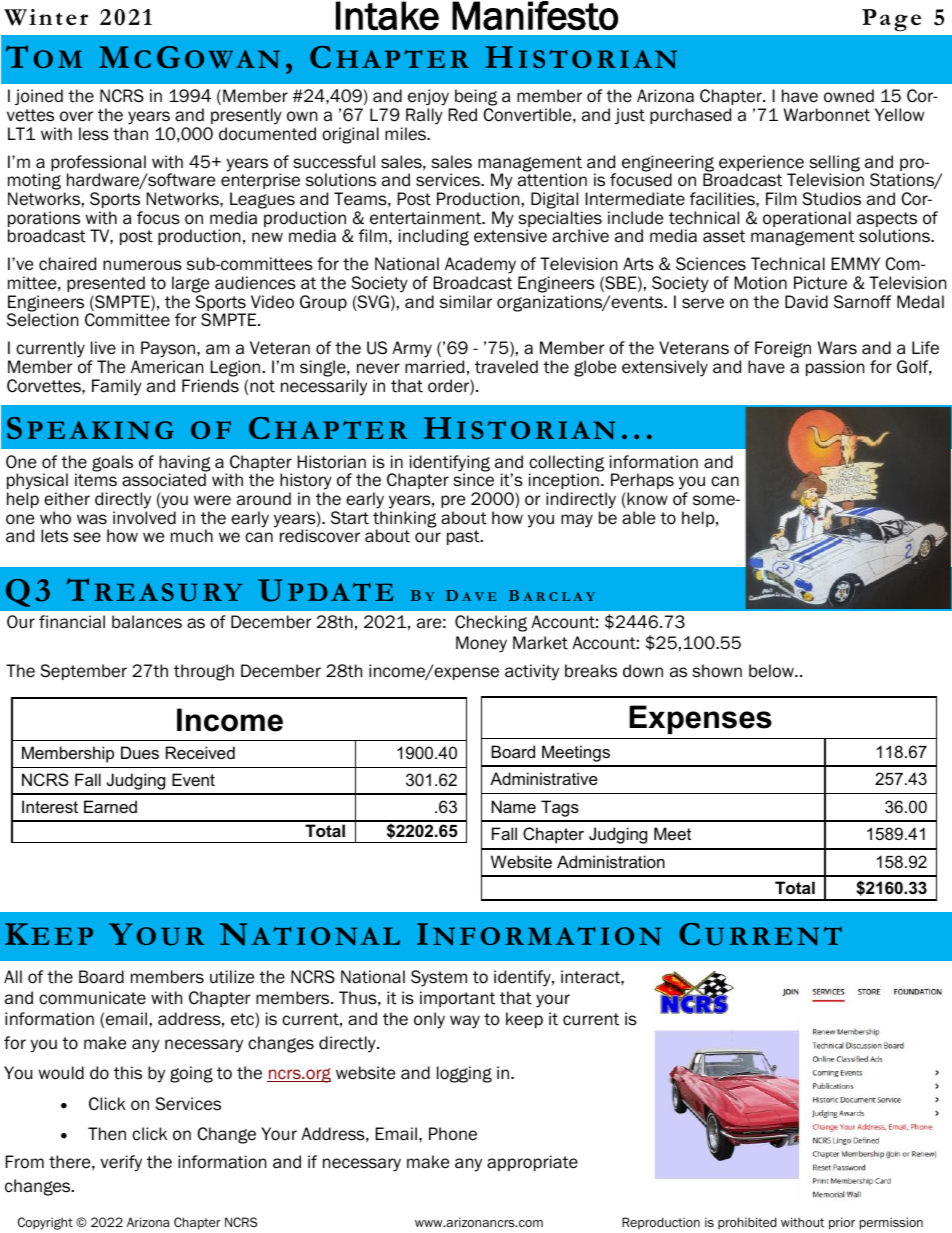 This screenshot has height=1233, width=952. Describe the element at coordinates (110, 806) in the screenshot. I see `Earned` at that location.
